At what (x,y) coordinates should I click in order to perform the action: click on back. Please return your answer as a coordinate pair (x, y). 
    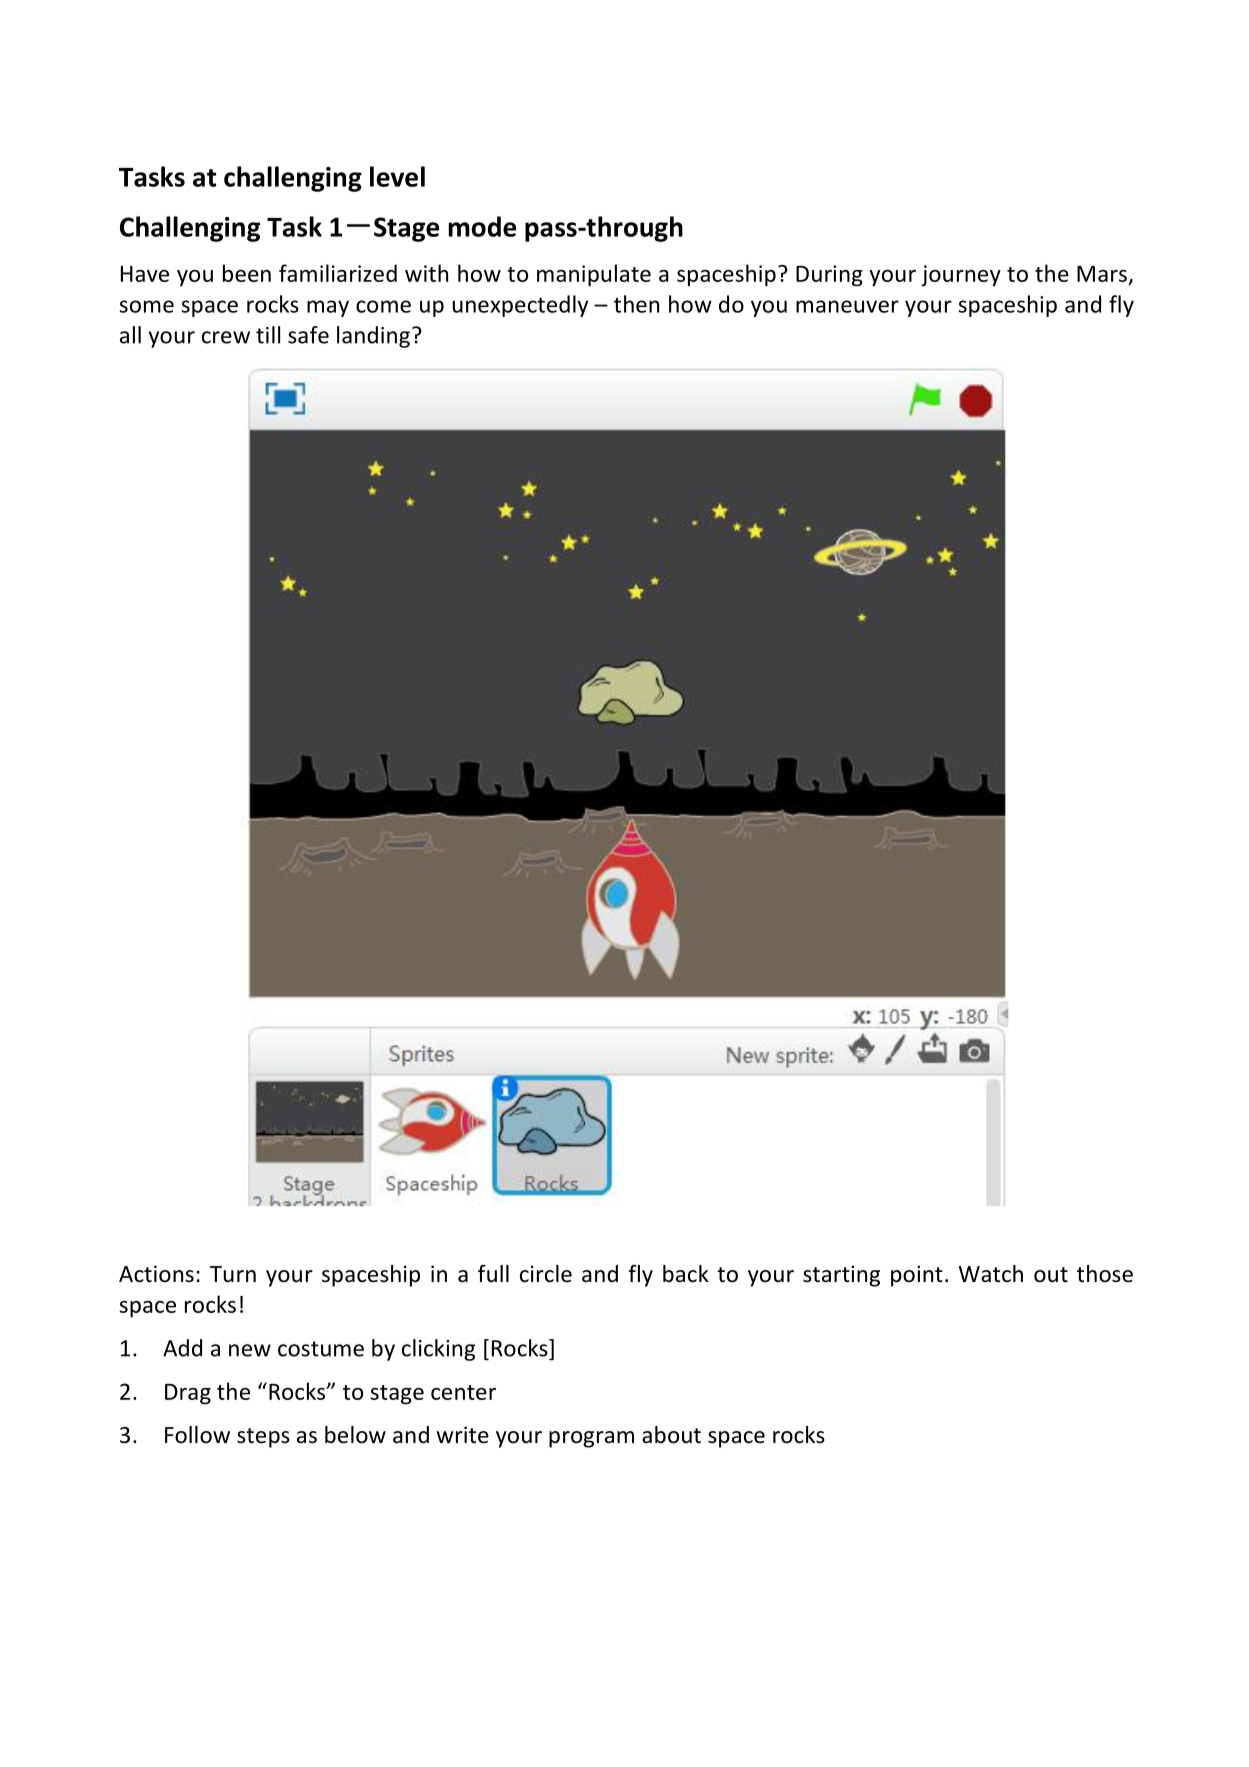
    Looking at the image, I should click on (686, 1274).
